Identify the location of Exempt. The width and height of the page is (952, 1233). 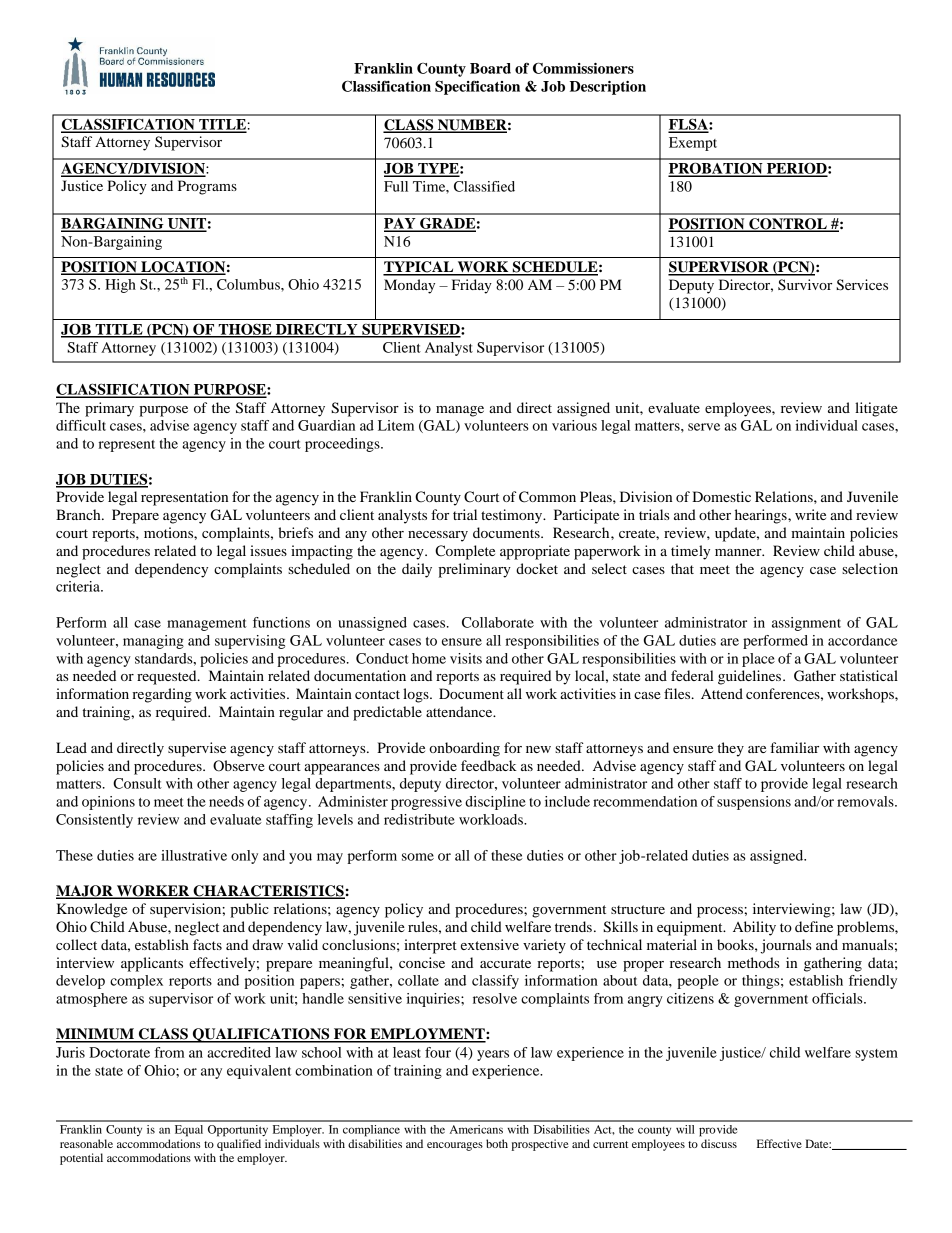
(693, 144).
